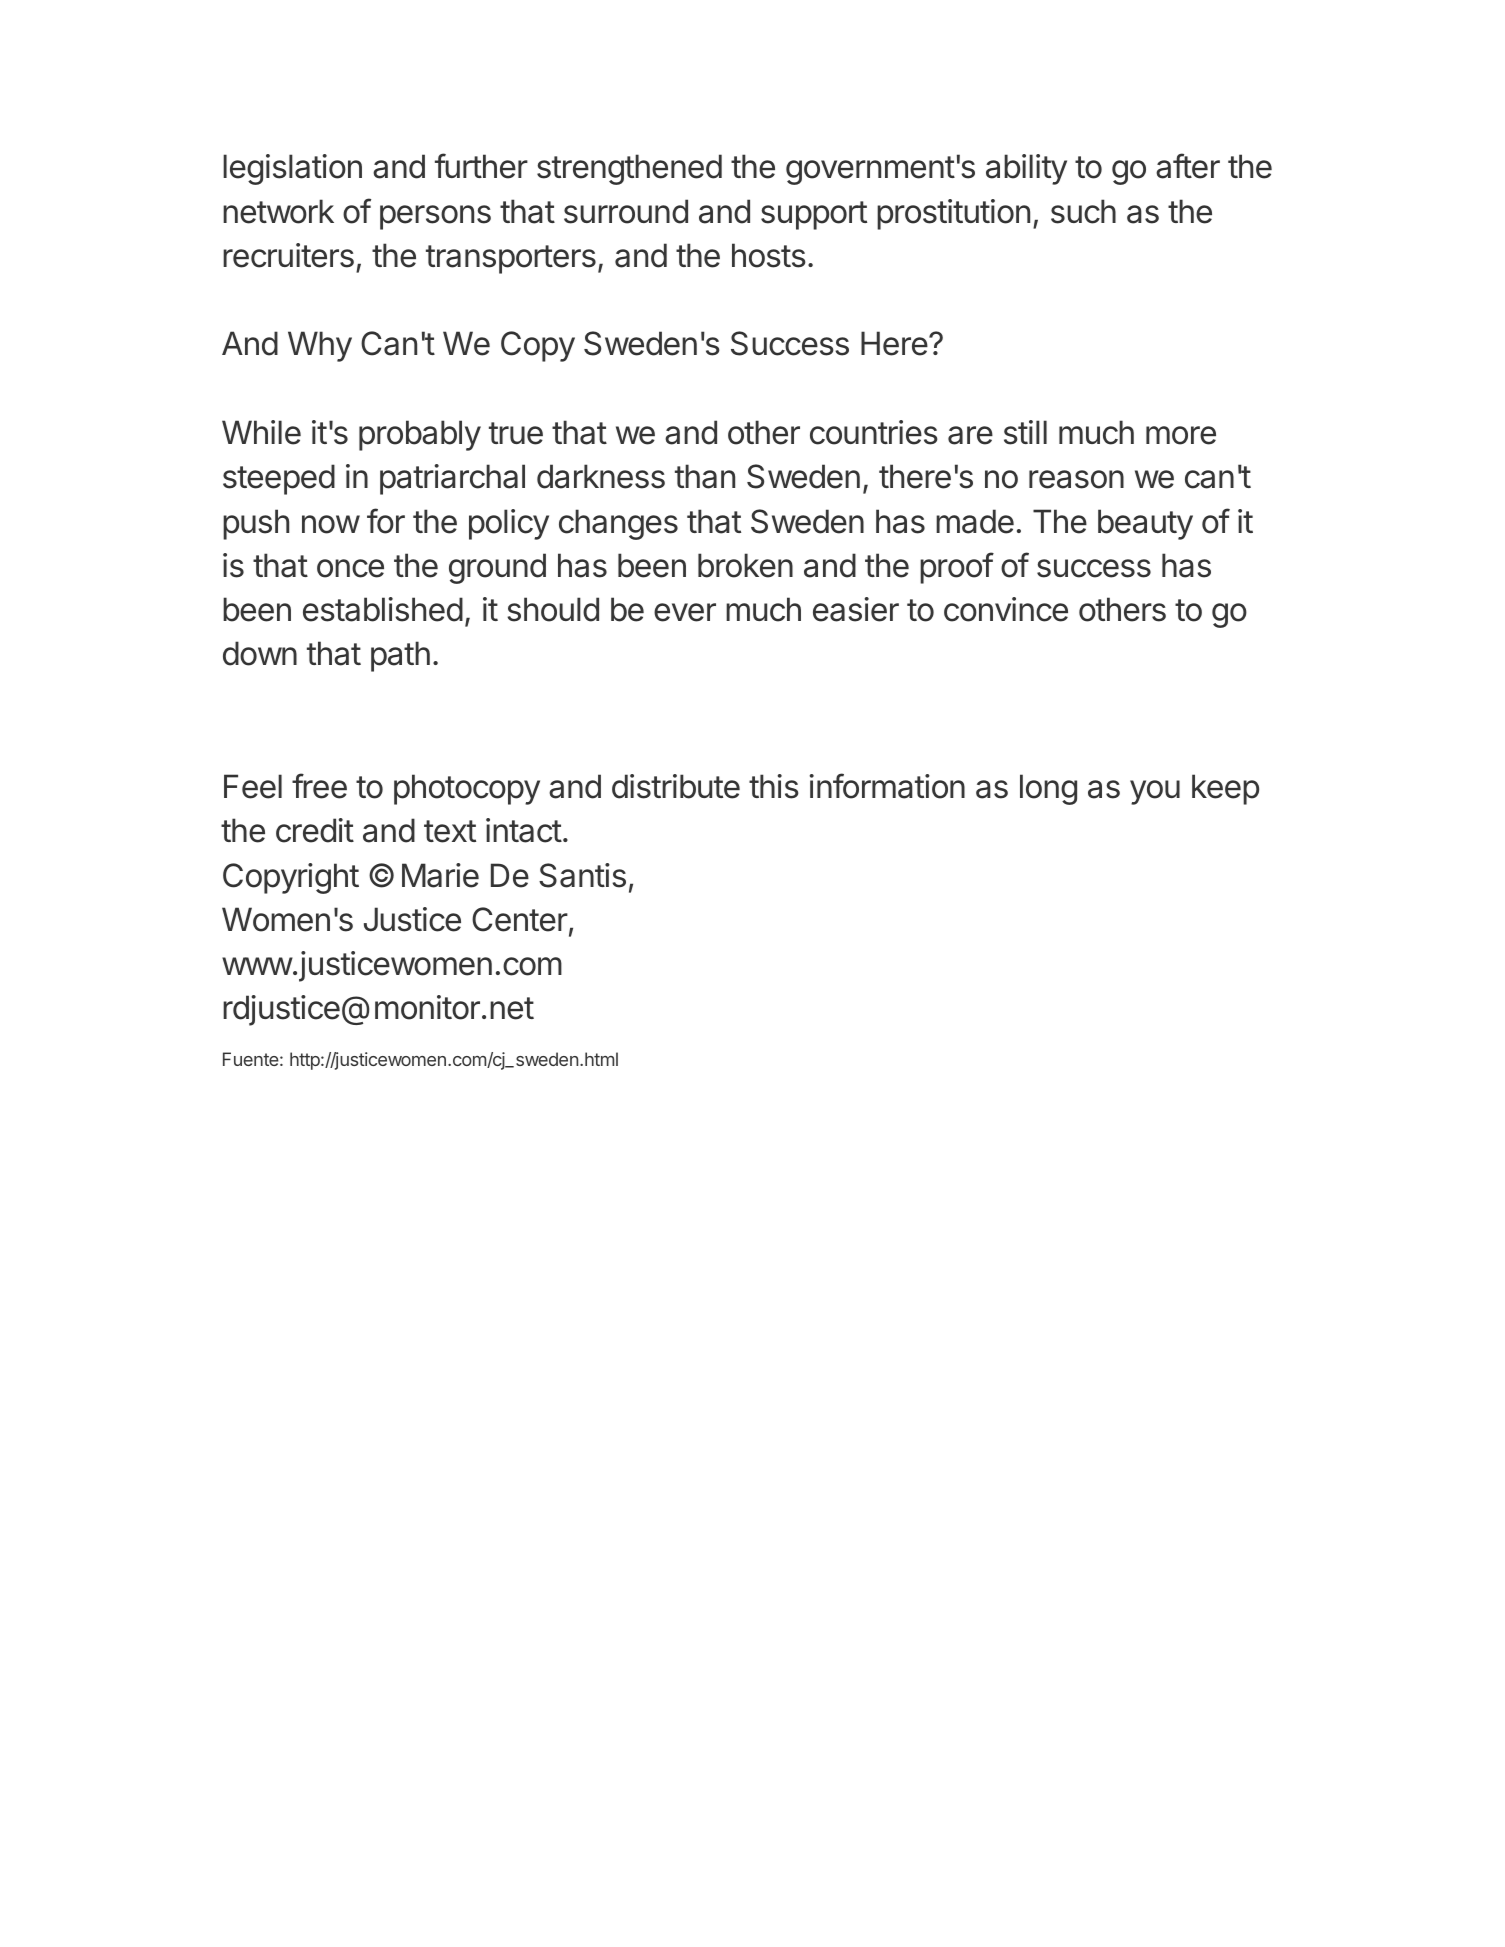 This screenshot has height=1947, width=1505. I want to click on more, so click(1181, 435).
